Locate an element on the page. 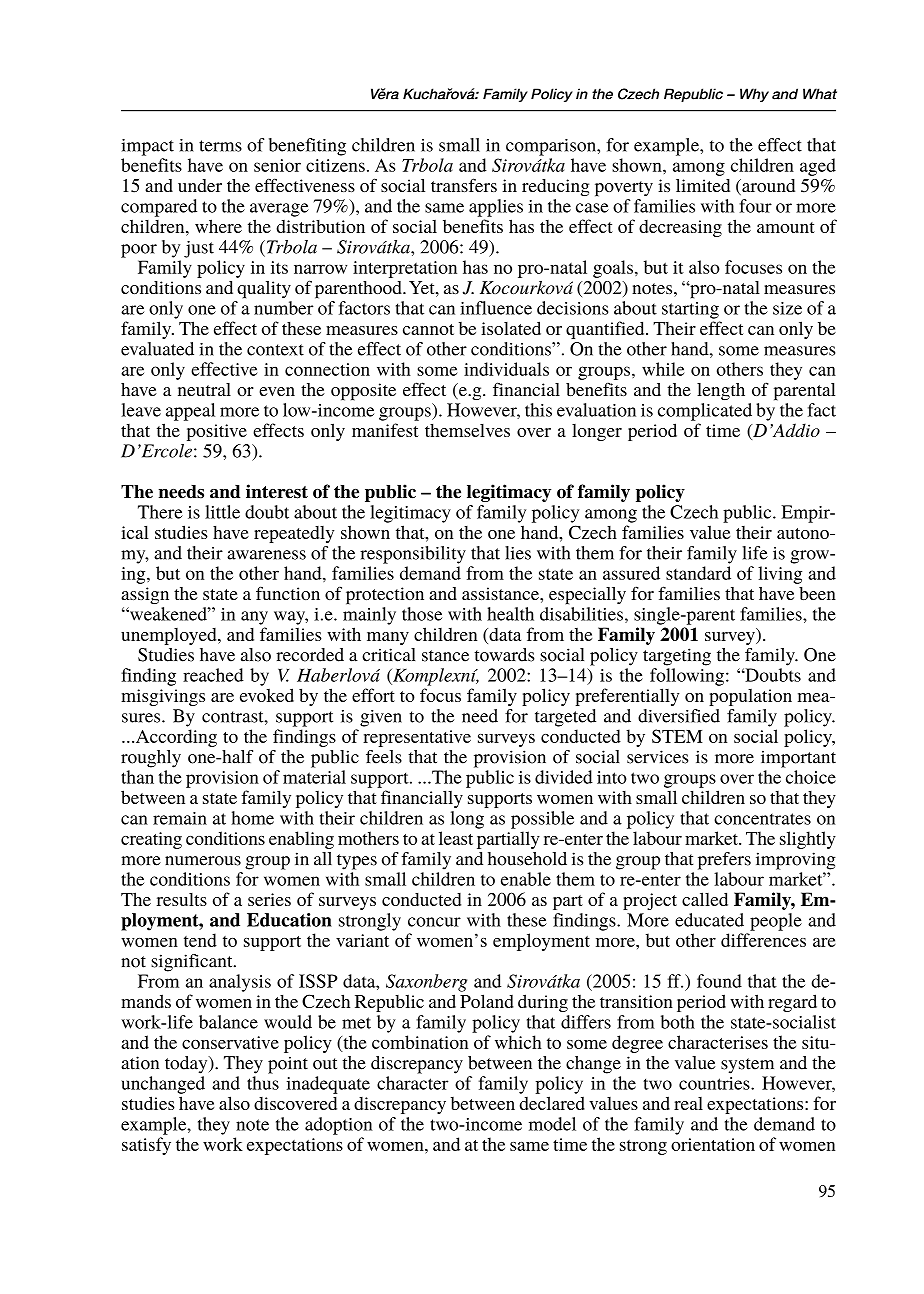  appeal is located at coordinates (190, 412).
